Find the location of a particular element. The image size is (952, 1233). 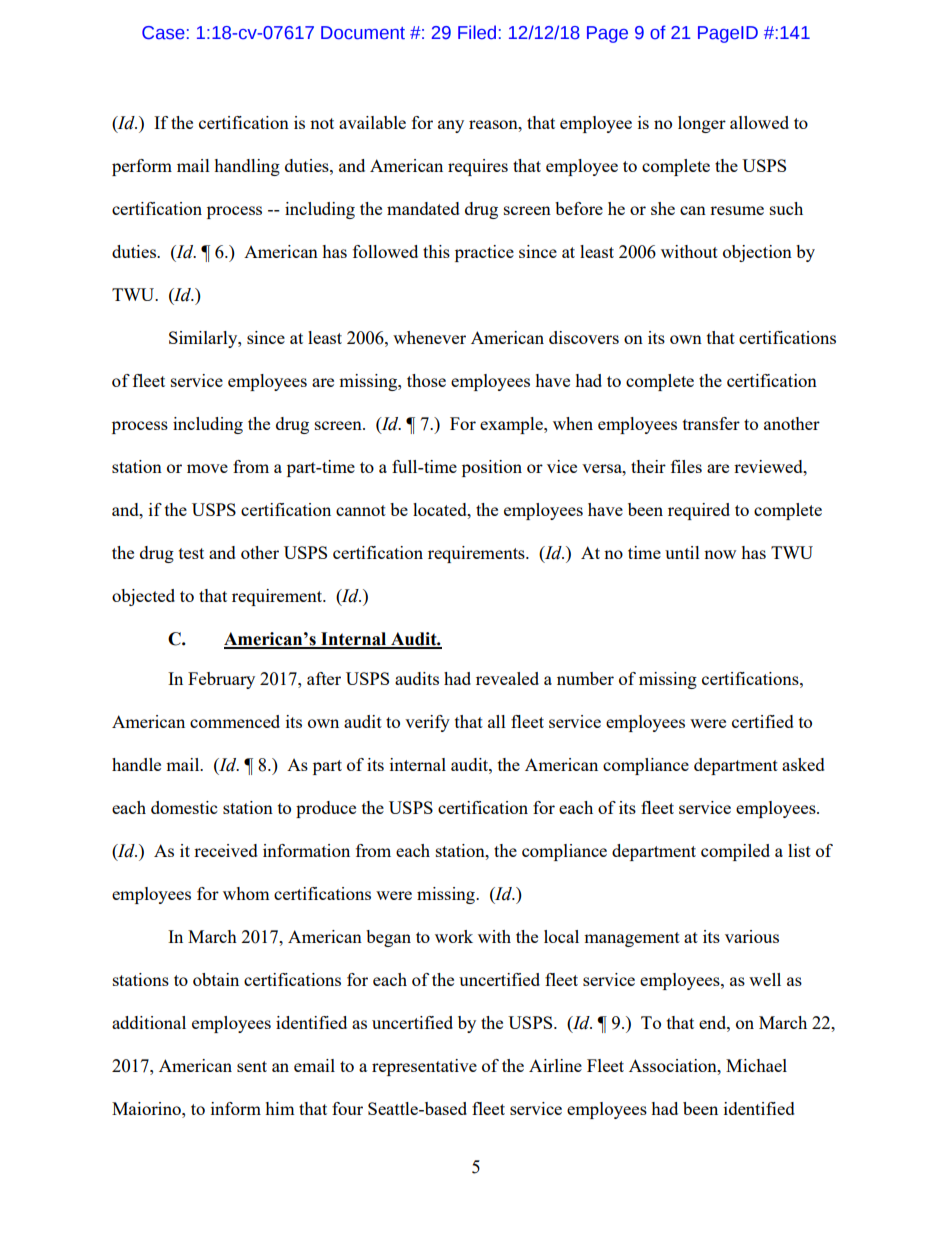

longer is located at coordinates (702, 124).
